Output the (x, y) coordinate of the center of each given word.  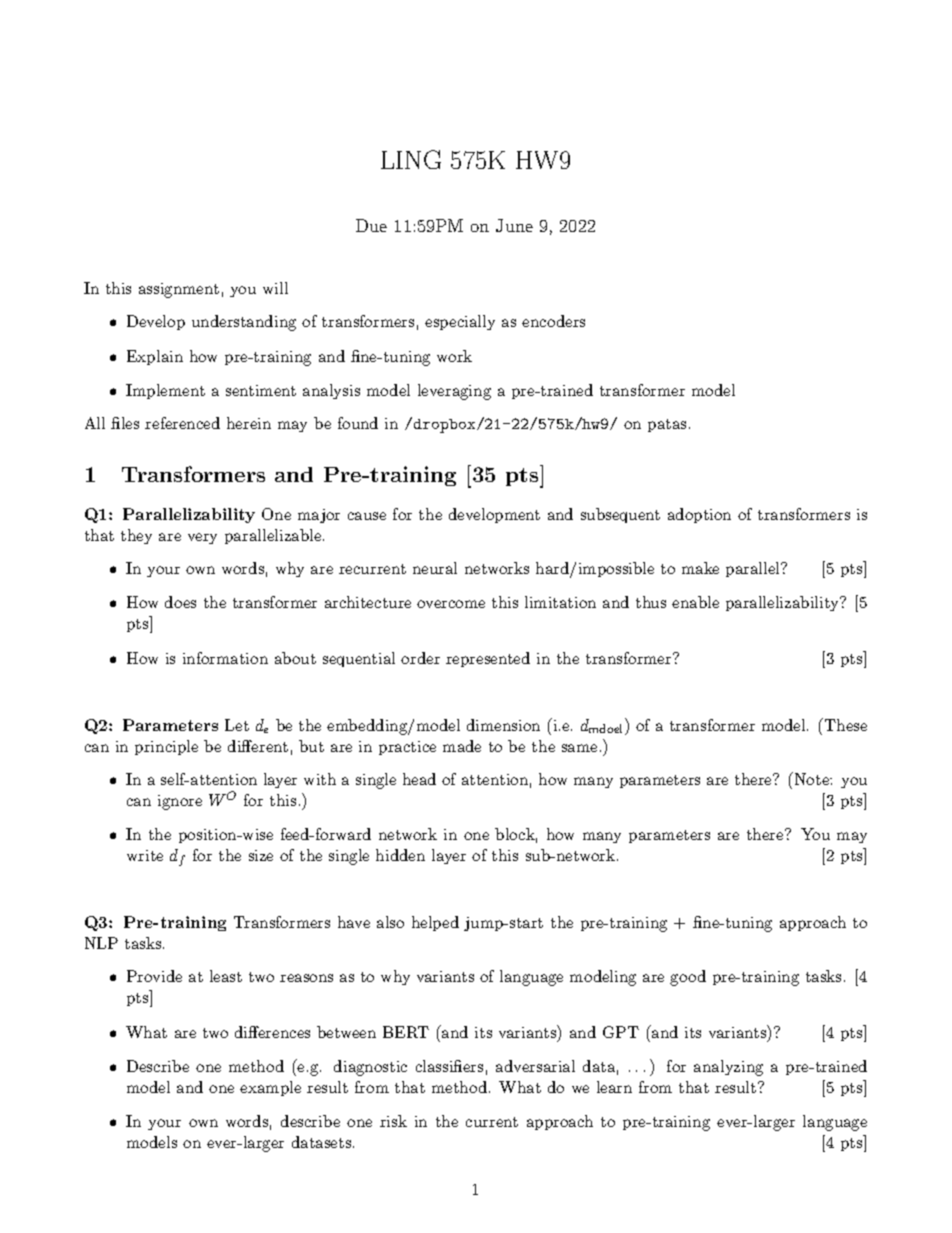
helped (435, 923)
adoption (699, 515)
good (688, 978)
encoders (553, 321)
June (514, 225)
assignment (179, 290)
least (226, 976)
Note (811, 778)
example (270, 1088)
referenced (182, 423)
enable (695, 602)
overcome (451, 604)
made (462, 746)
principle (166, 747)
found (358, 423)
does (180, 602)
